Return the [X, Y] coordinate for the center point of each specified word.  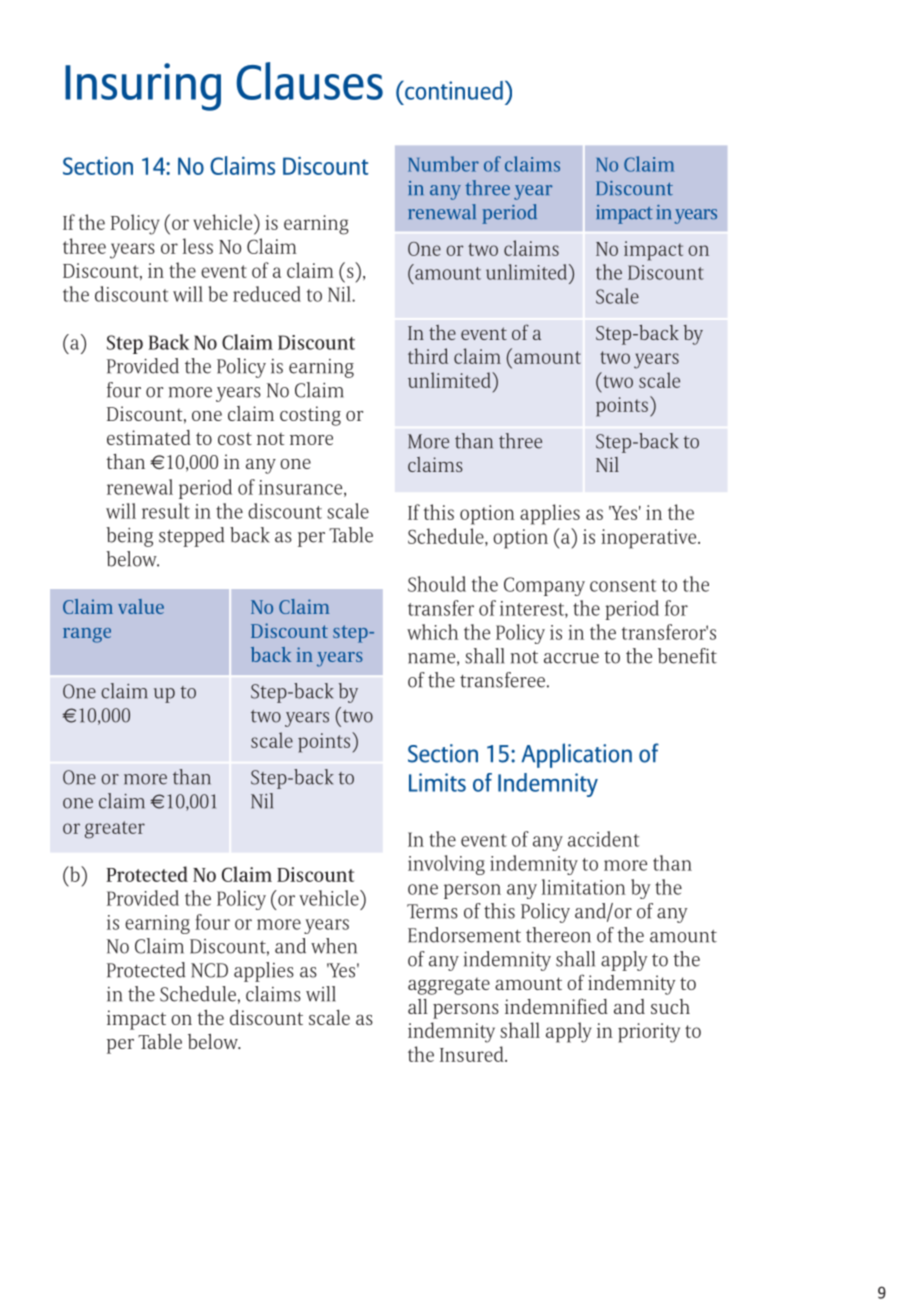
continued [453, 90]
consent [623, 585]
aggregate [449, 986]
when [334, 946]
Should [437, 584]
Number [443, 164]
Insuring [143, 87]
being [129, 537]
